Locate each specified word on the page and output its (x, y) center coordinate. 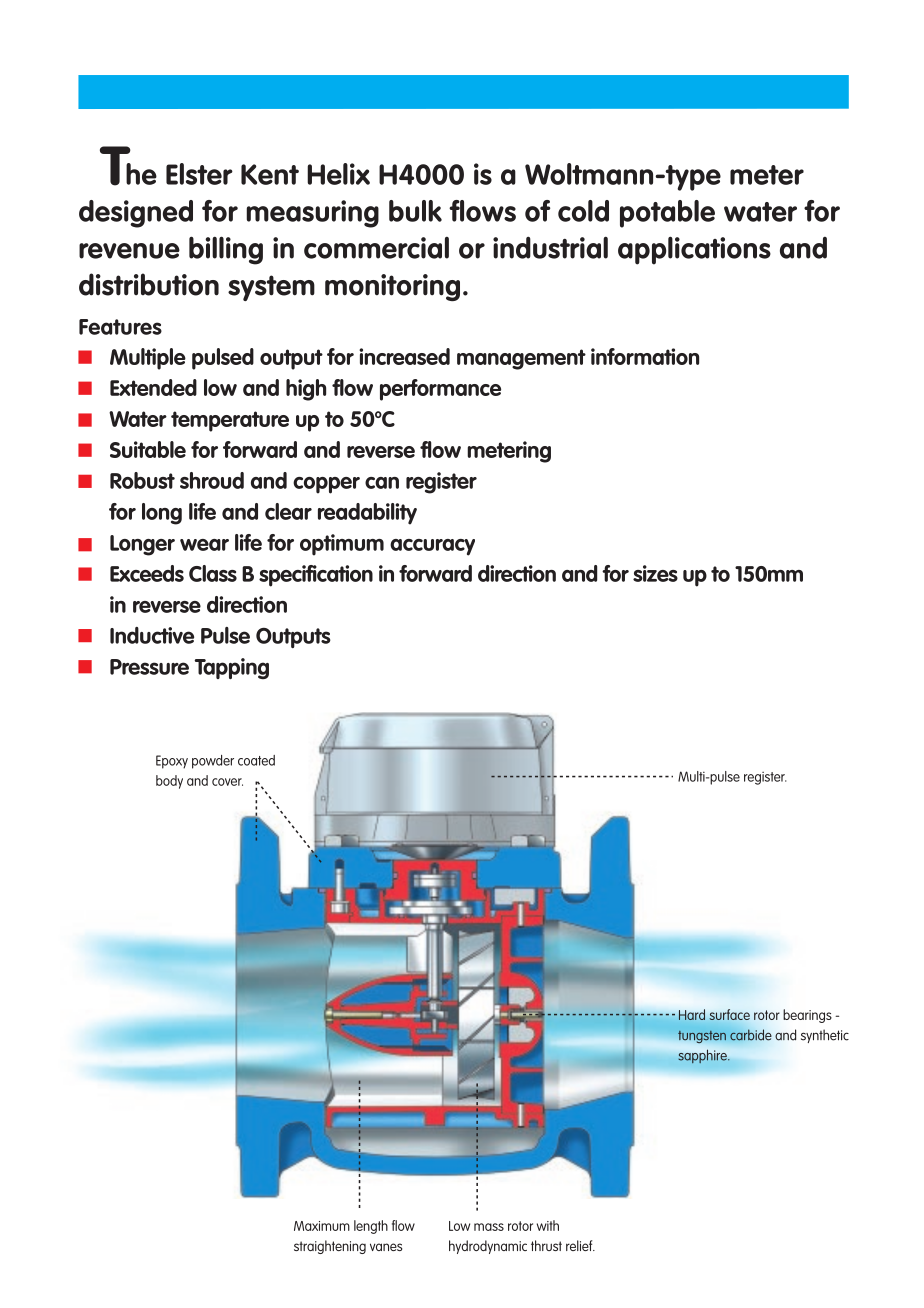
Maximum (322, 1226)
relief (580, 1245)
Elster (199, 174)
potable (667, 214)
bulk (415, 211)
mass (489, 1227)
